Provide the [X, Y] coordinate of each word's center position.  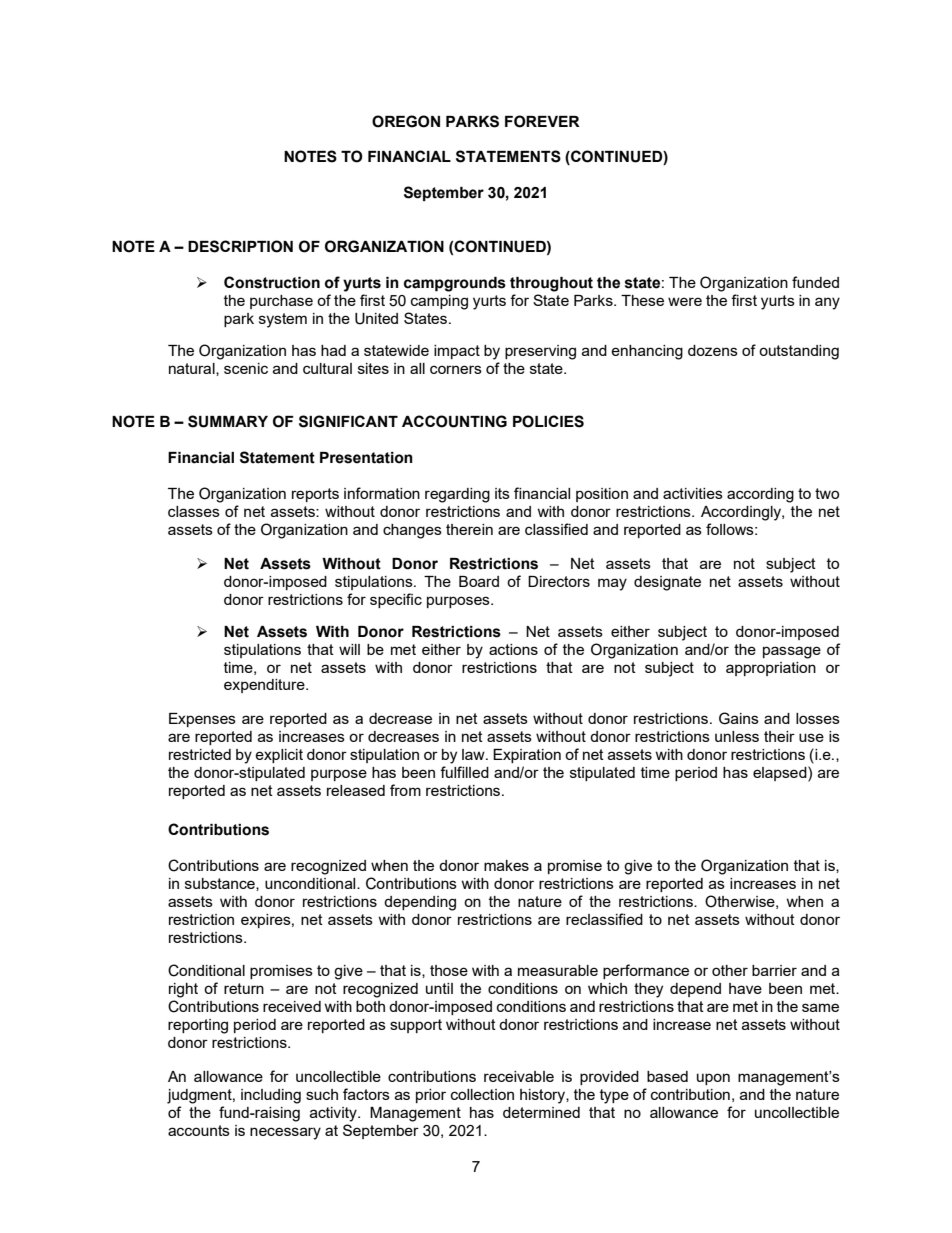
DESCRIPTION [240, 246]
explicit [279, 756]
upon [713, 1079]
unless [737, 736]
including [271, 1096]
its [502, 493]
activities [693, 493]
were [685, 301]
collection [482, 1094]
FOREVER [542, 121]
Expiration [527, 756]
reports [315, 495]
